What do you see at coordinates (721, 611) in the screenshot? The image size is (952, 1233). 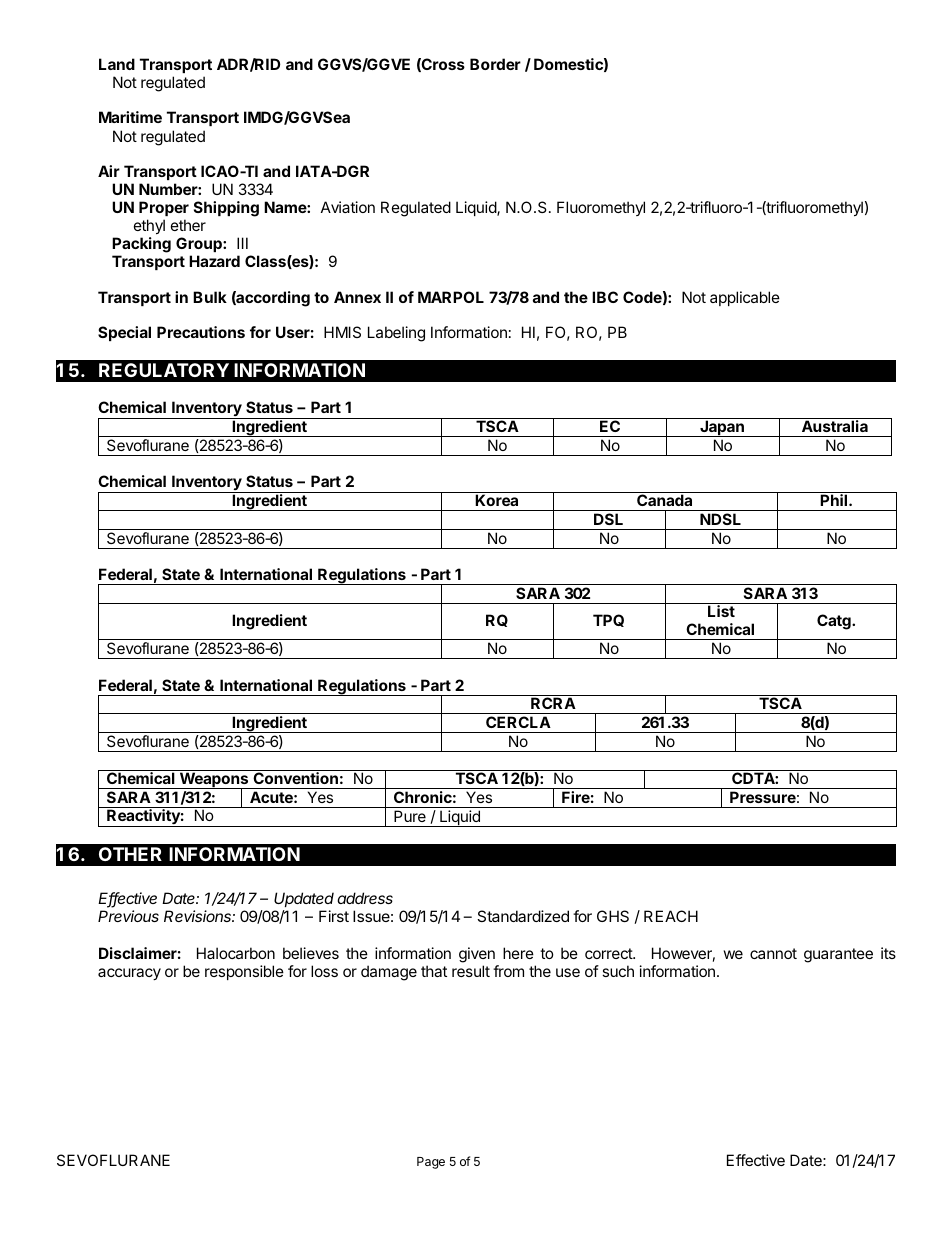 I see `List` at bounding box center [721, 611].
